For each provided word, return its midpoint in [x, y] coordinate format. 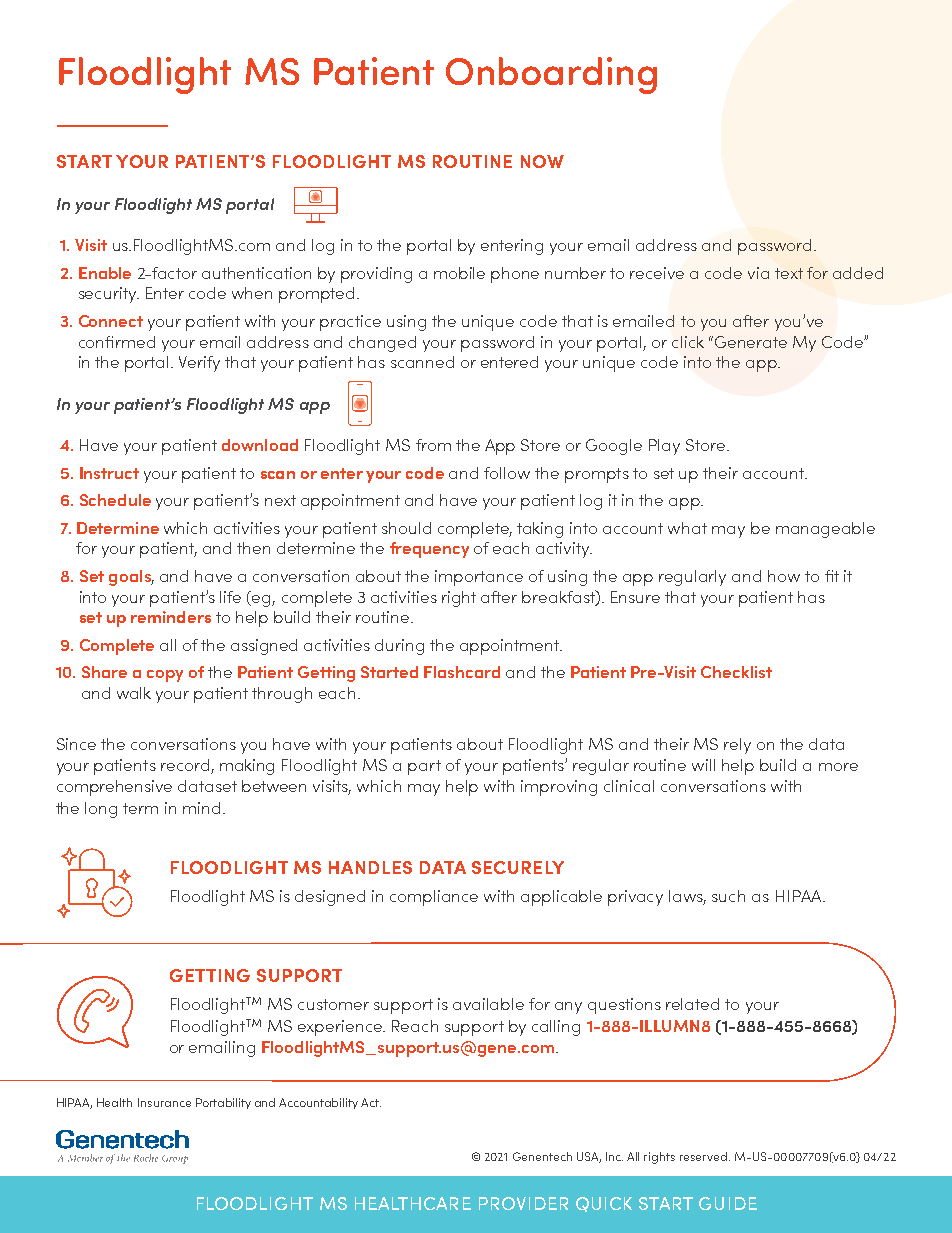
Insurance [164, 1102]
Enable [105, 273]
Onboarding [551, 75]
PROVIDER [523, 1203]
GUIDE [728, 1203]
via [758, 273]
